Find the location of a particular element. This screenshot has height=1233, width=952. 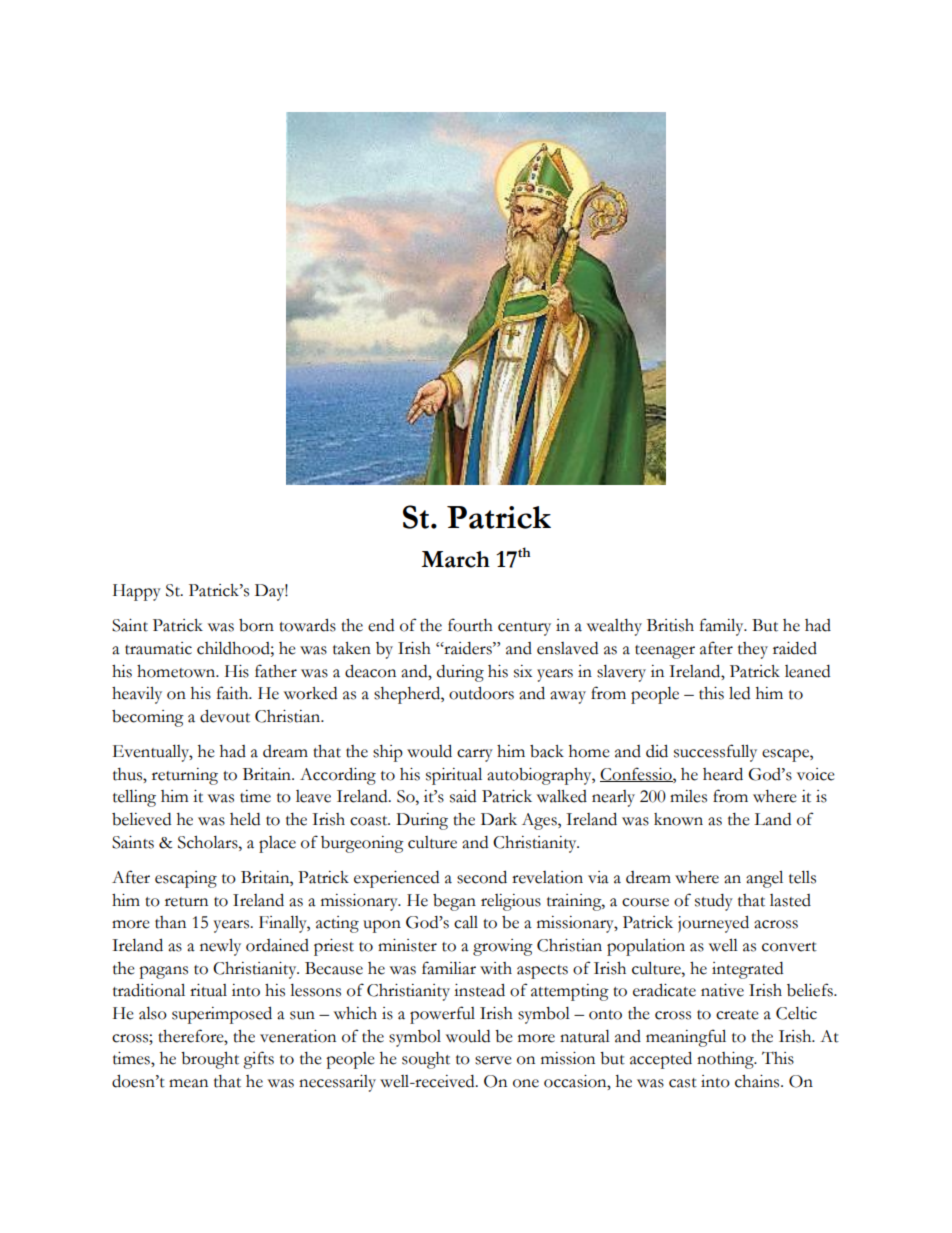

known is located at coordinates (678, 819).
